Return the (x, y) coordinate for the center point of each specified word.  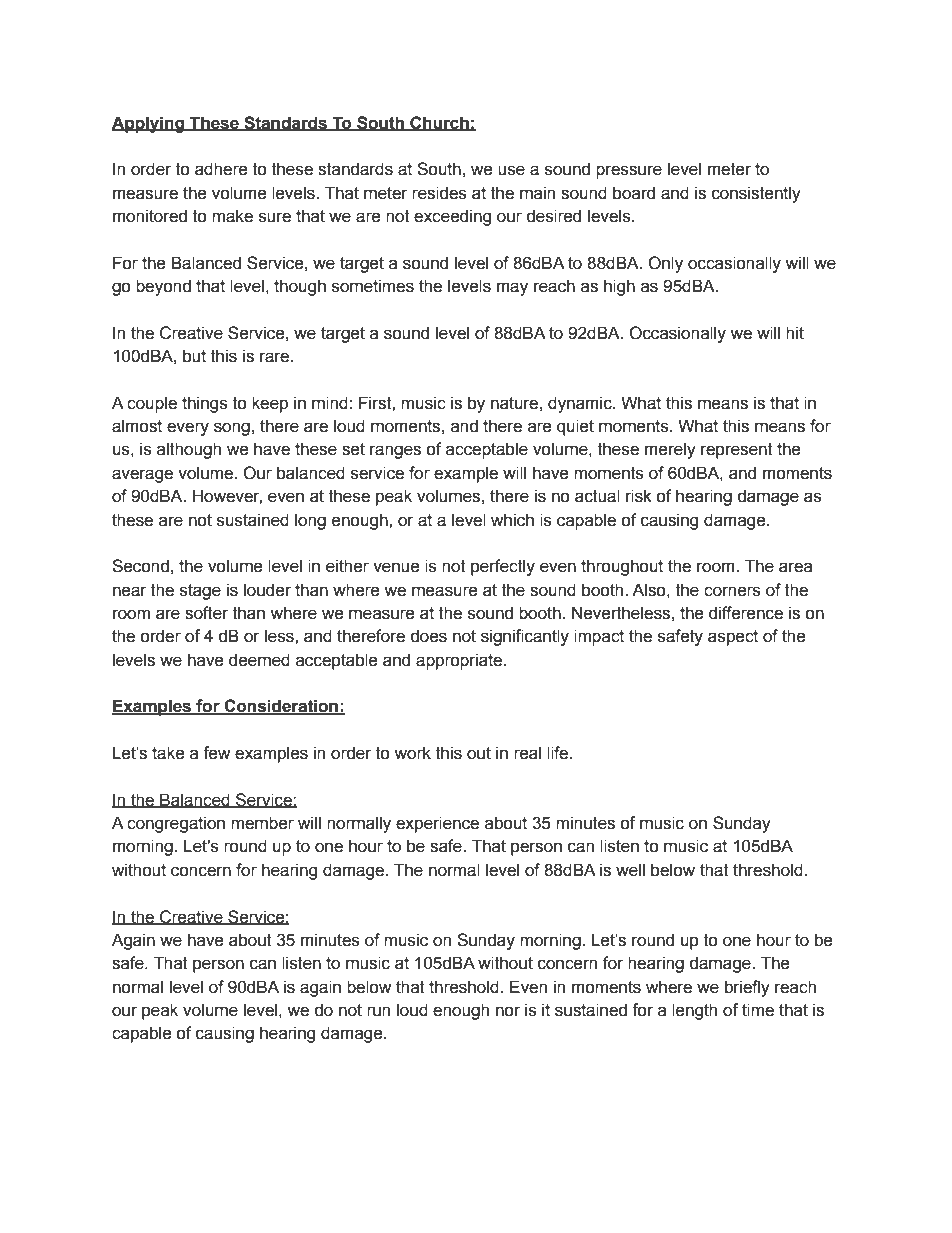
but (194, 356)
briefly (747, 988)
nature (514, 403)
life (559, 753)
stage (200, 592)
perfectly (503, 567)
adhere (221, 169)
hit (795, 333)
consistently (756, 194)
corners (732, 591)
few (216, 753)
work (412, 753)
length (694, 1011)
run (378, 1011)
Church (439, 123)
